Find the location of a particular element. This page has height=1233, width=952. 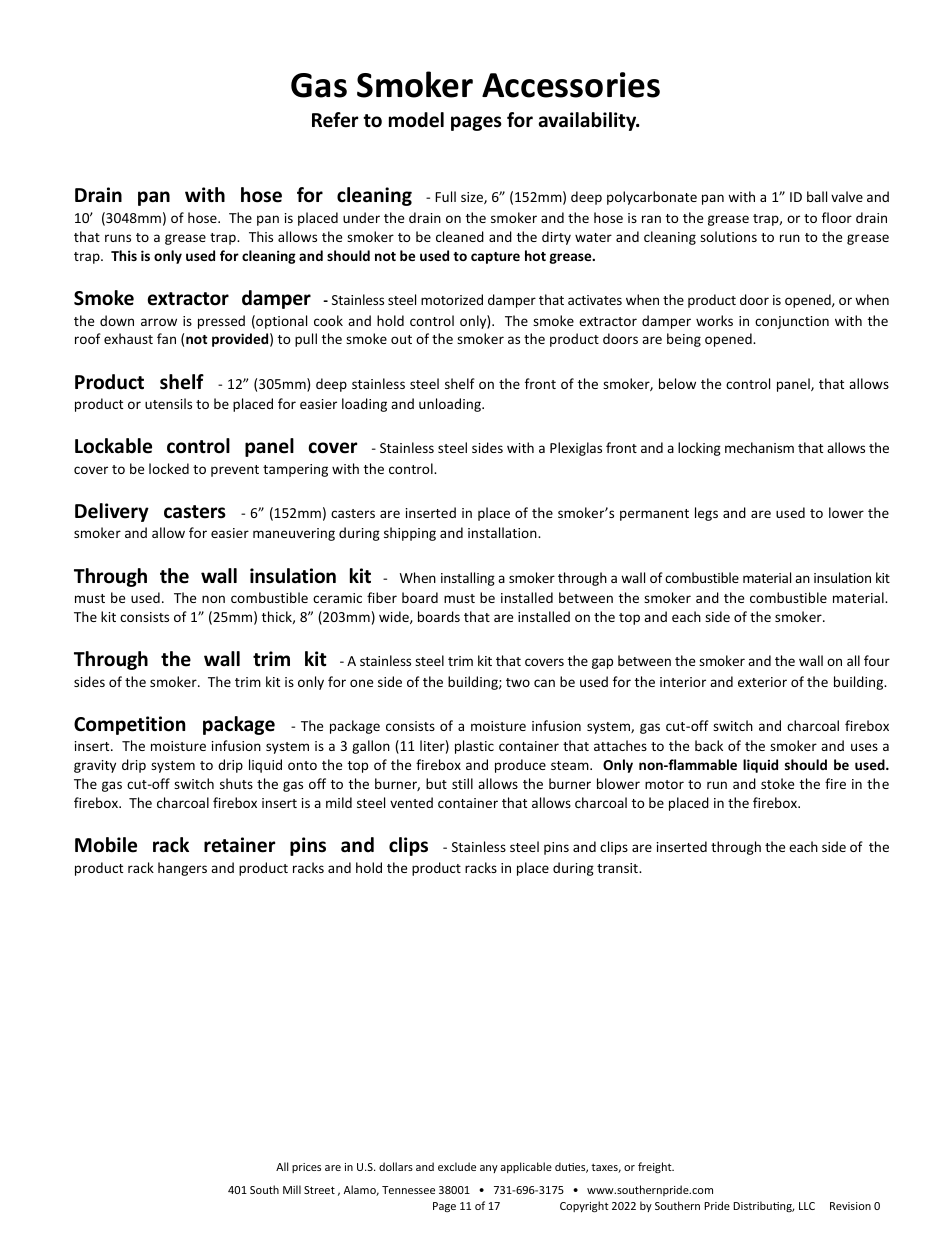

two is located at coordinates (518, 682).
